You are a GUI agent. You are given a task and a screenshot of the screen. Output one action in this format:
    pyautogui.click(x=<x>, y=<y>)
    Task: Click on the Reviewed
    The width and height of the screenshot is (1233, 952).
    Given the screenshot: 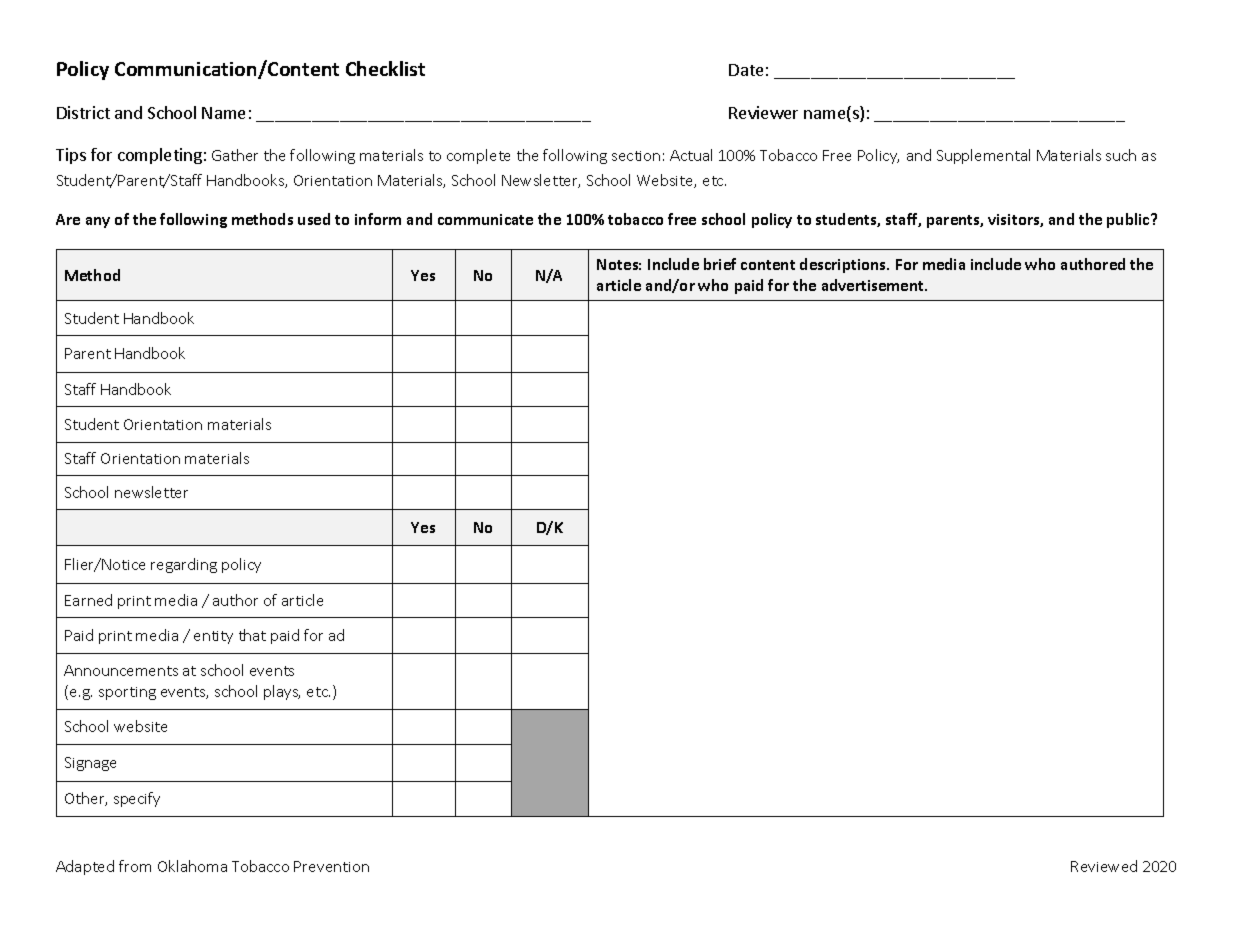 What is the action you would take?
    pyautogui.click(x=1104, y=866)
